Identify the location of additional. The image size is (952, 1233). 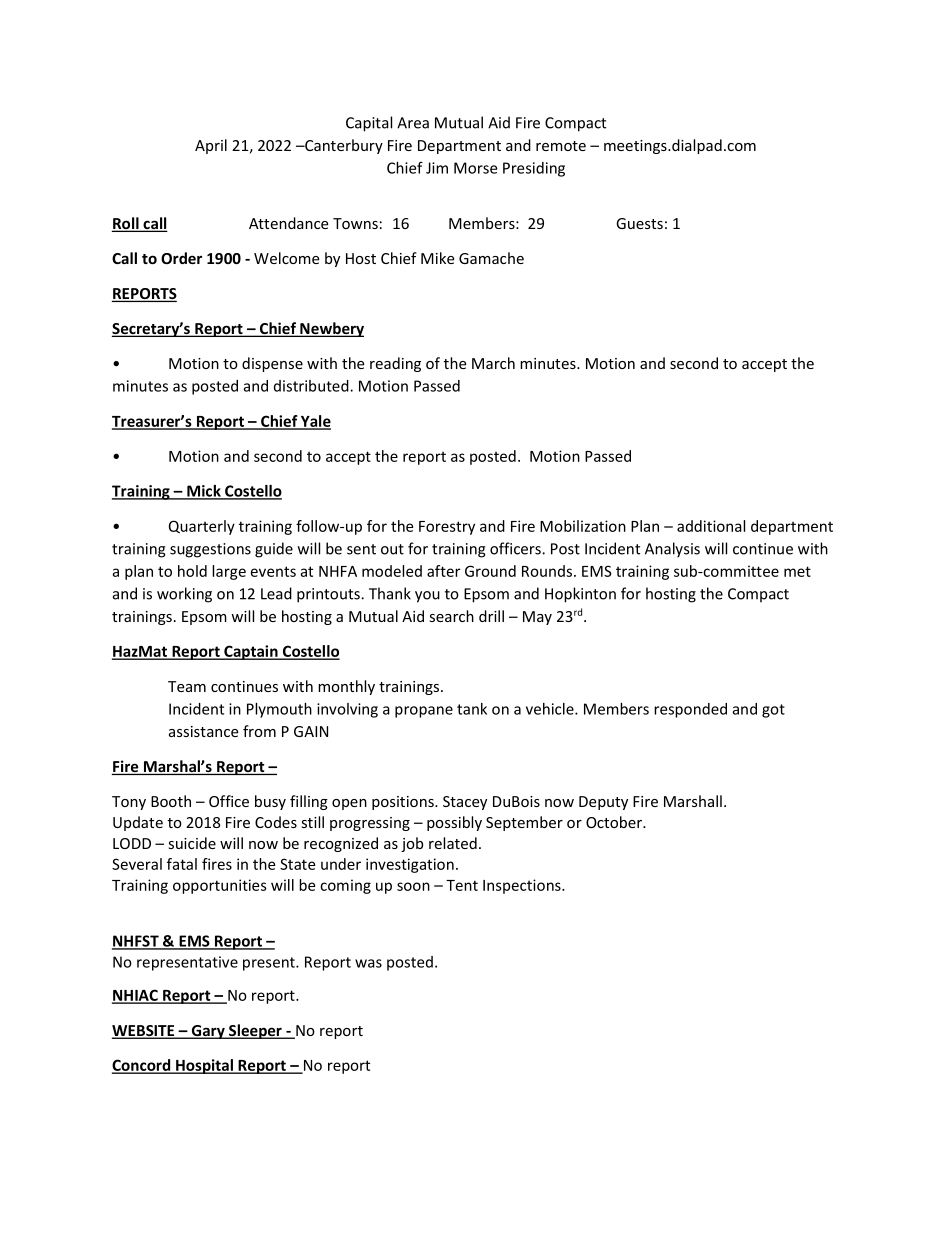
(711, 526).
